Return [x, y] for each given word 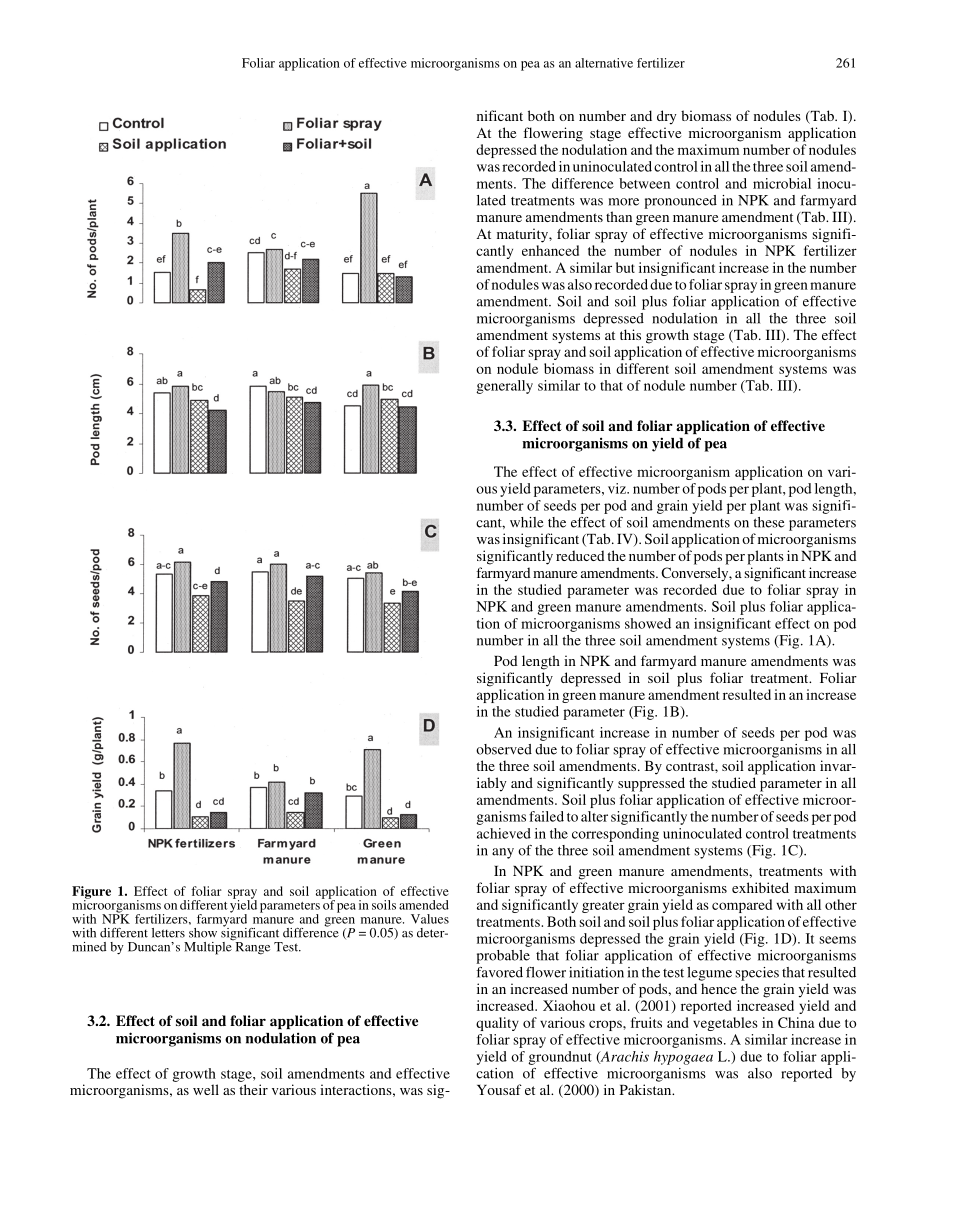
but [625, 267]
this [630, 334]
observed [504, 749]
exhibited [760, 887]
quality [497, 1024]
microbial [782, 183]
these [769, 522]
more [624, 202]
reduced [580, 555]
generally [504, 387]
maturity [523, 235]
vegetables [725, 1024]
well [206, 1089]
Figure [91, 893]
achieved [504, 833]
